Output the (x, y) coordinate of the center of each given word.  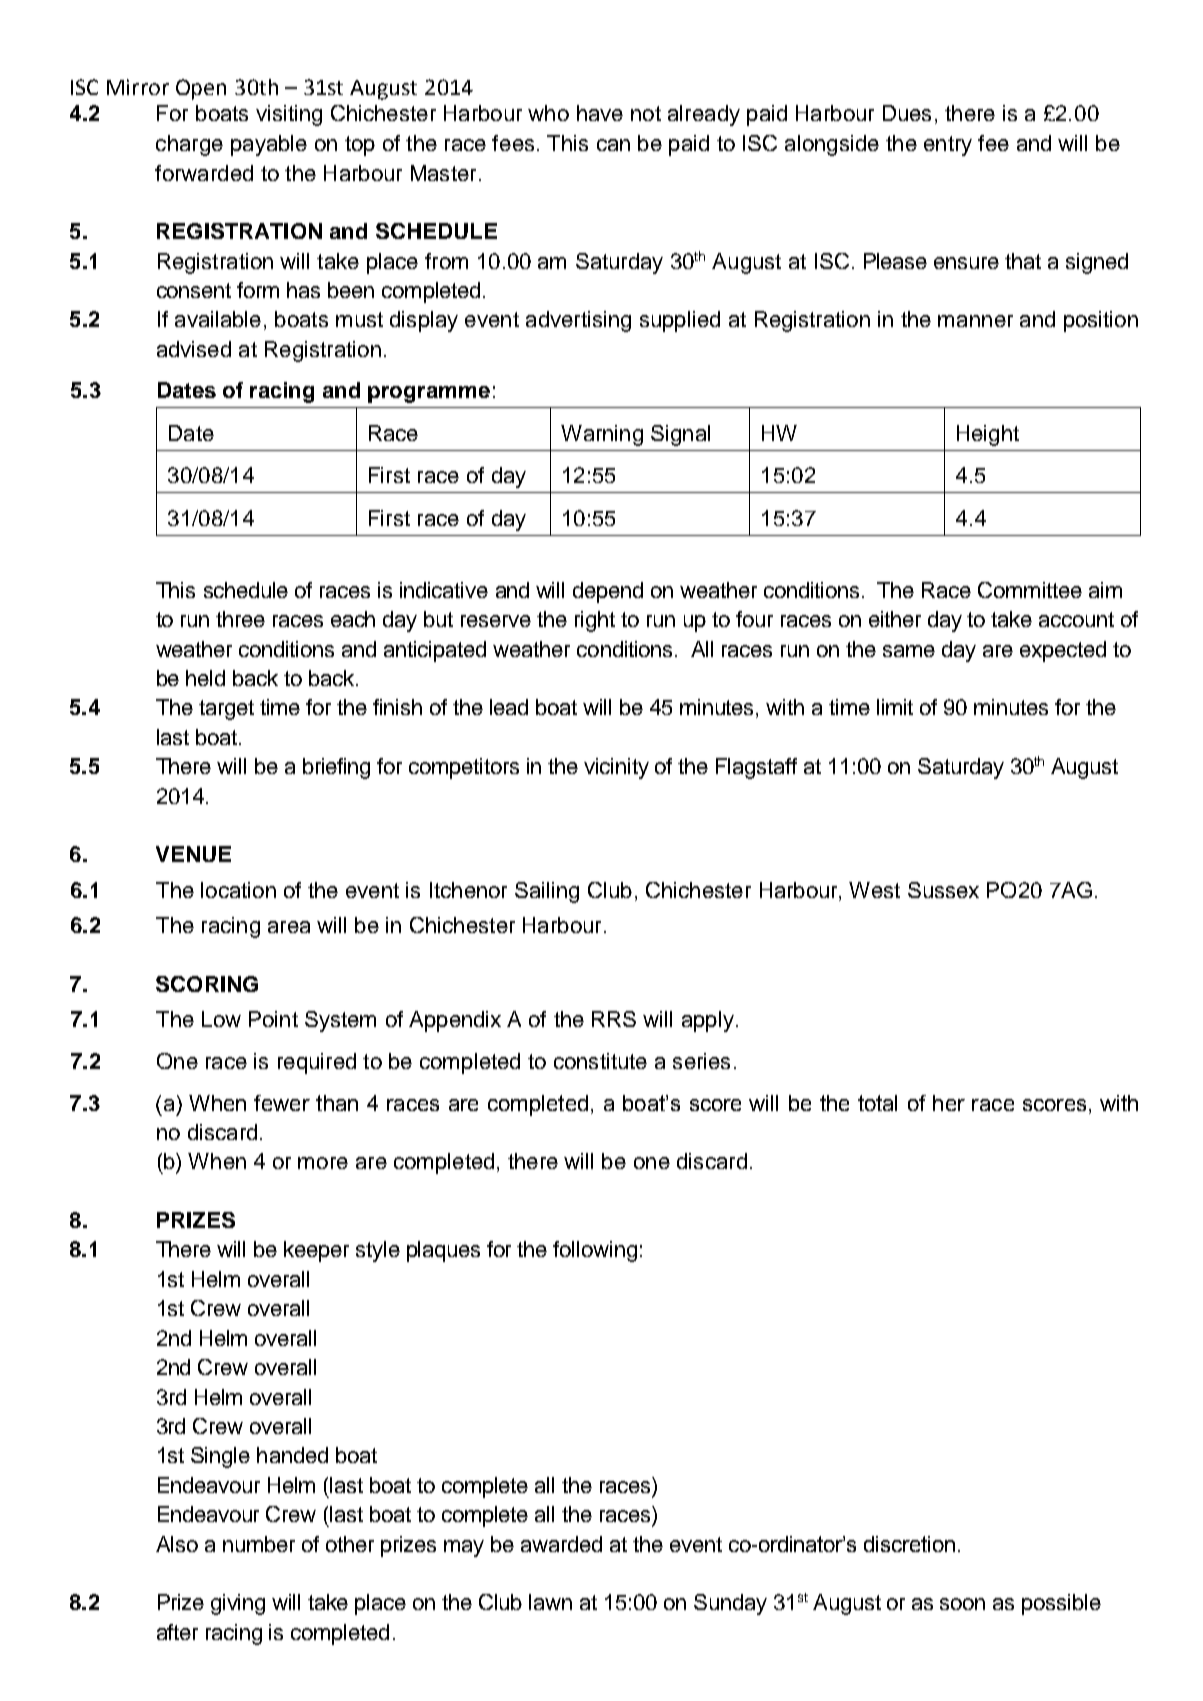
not (646, 113)
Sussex (943, 890)
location (238, 890)
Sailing (547, 892)
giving (238, 1604)
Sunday (730, 1604)
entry (948, 146)
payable (269, 145)
